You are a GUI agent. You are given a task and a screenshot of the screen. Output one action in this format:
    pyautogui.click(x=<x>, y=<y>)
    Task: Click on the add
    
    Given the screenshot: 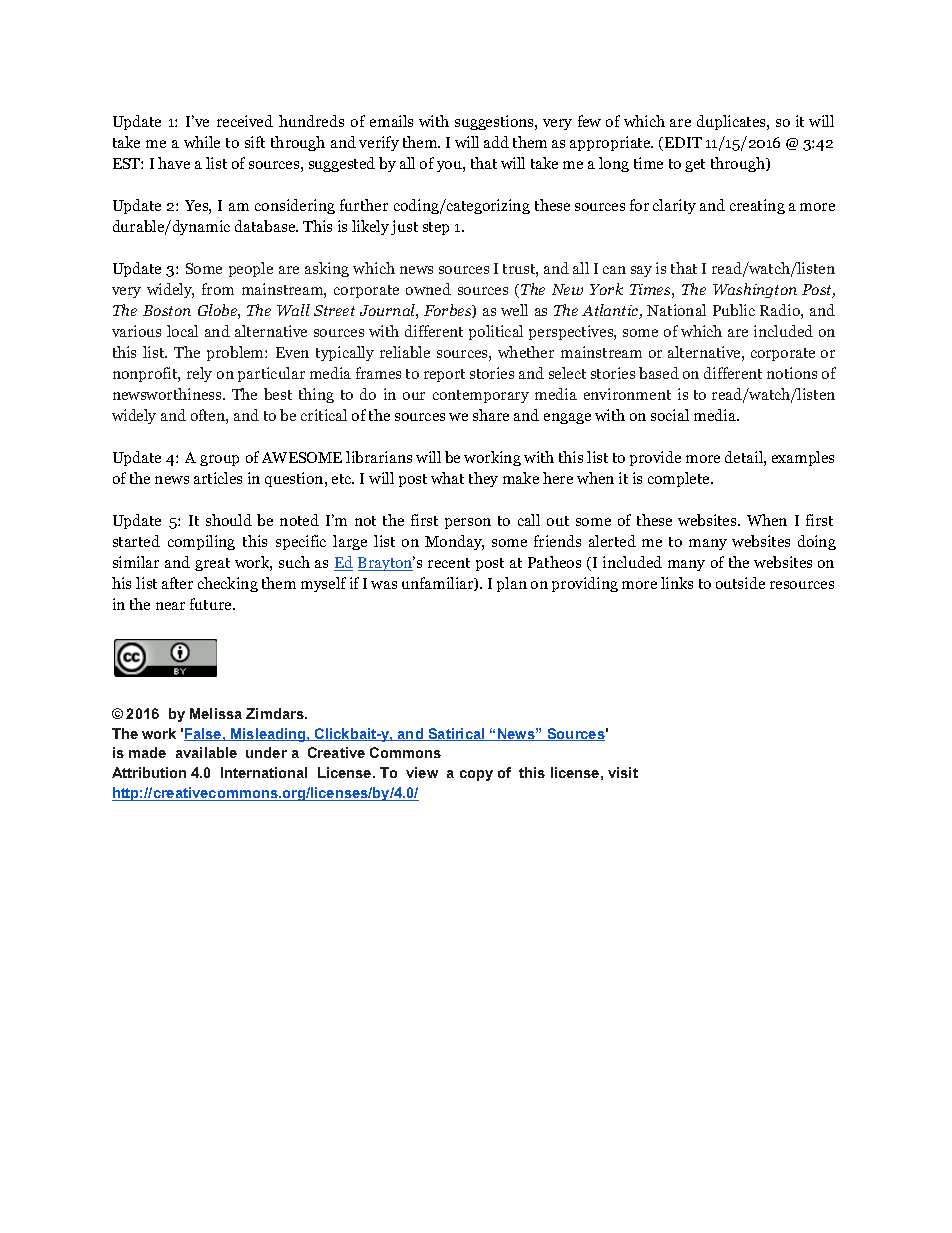 What is the action you would take?
    pyautogui.click(x=496, y=142)
